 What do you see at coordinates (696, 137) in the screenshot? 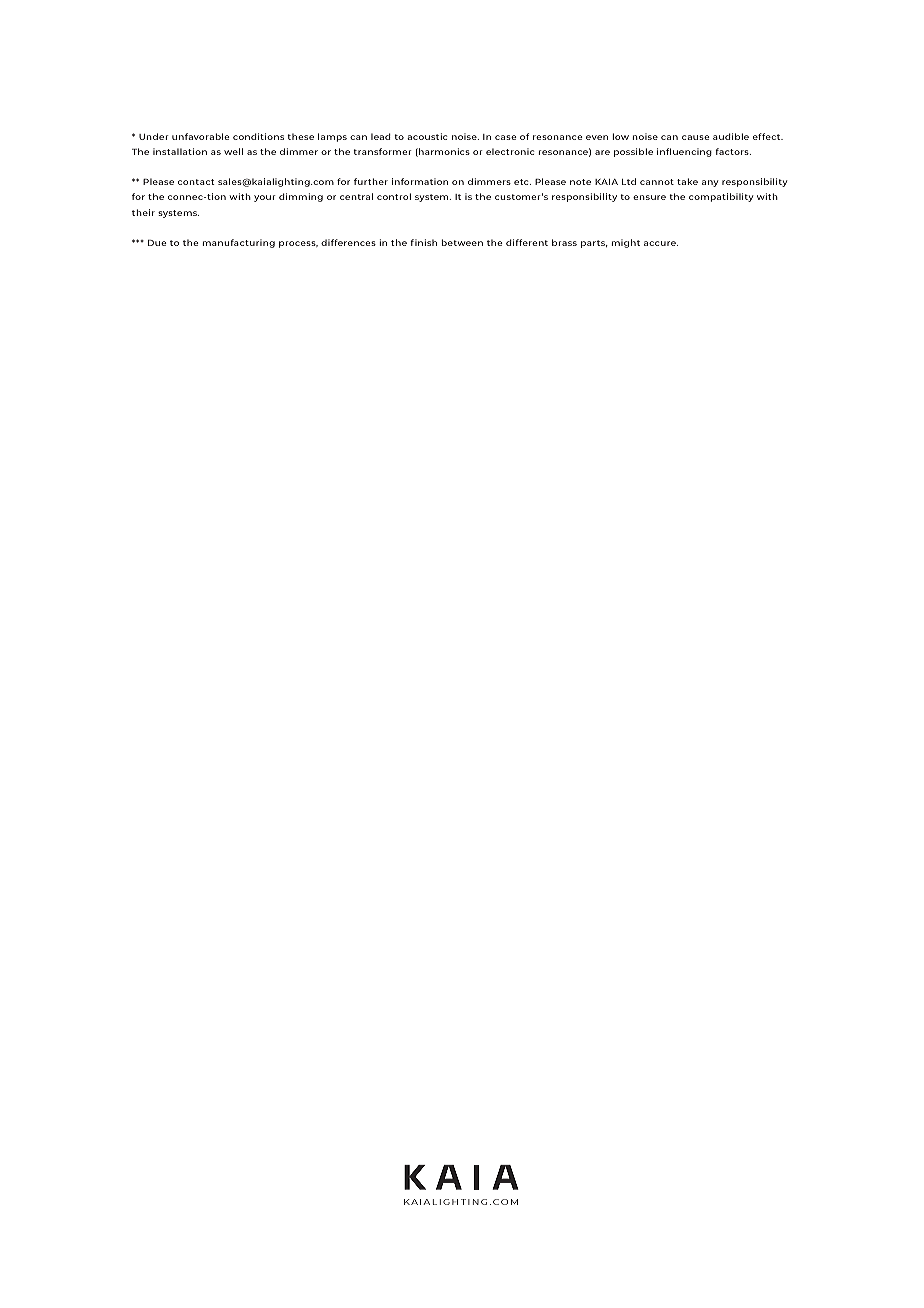
I see `cause` at bounding box center [696, 137].
